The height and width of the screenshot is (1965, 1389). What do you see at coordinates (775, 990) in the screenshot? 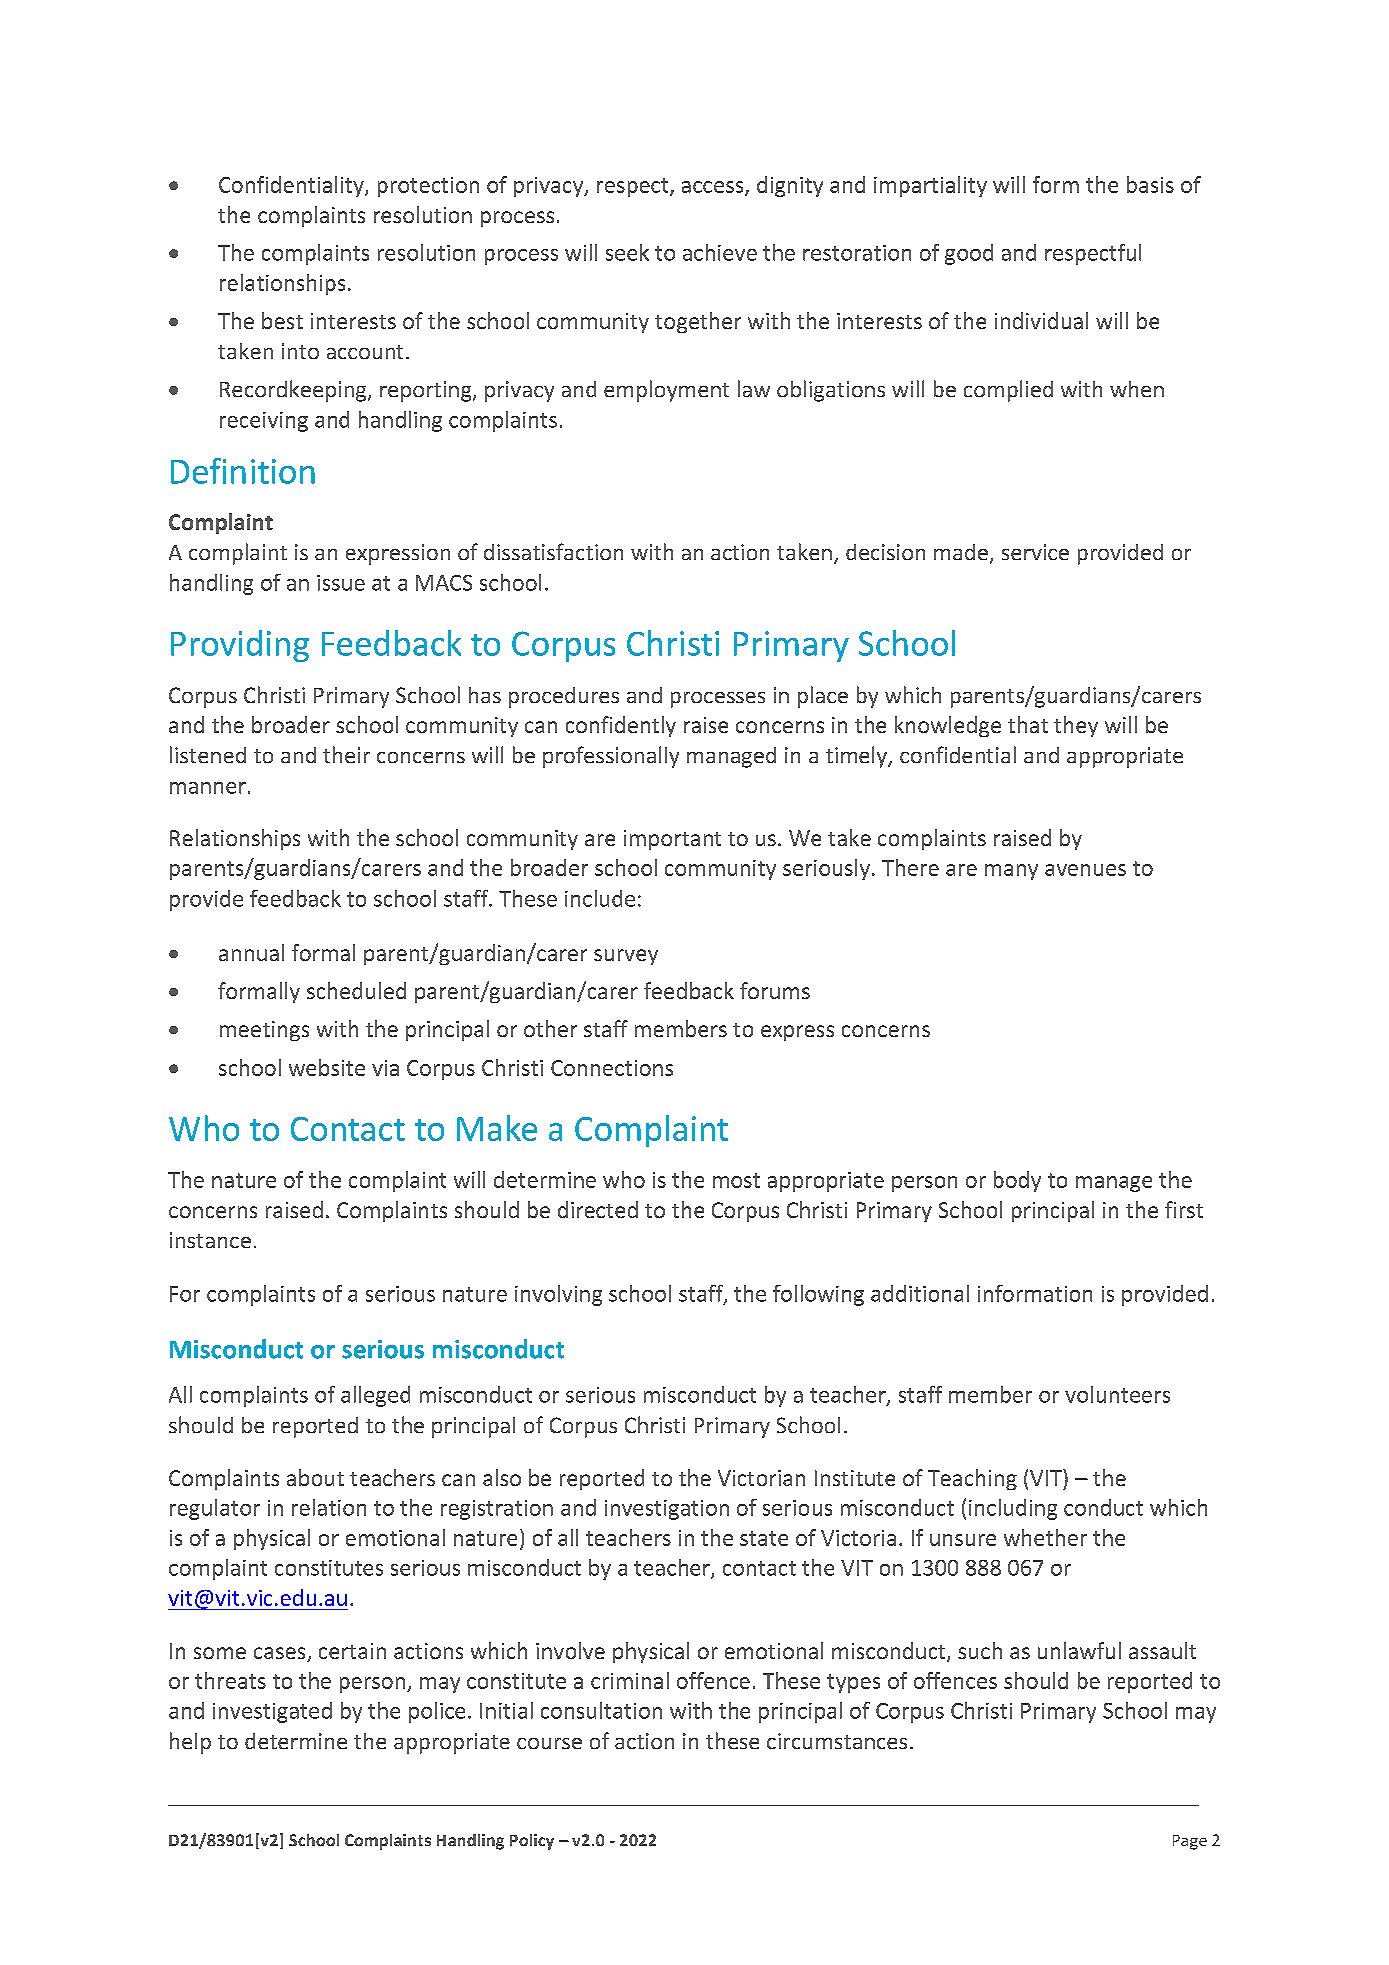
I see `forums` at bounding box center [775, 990].
